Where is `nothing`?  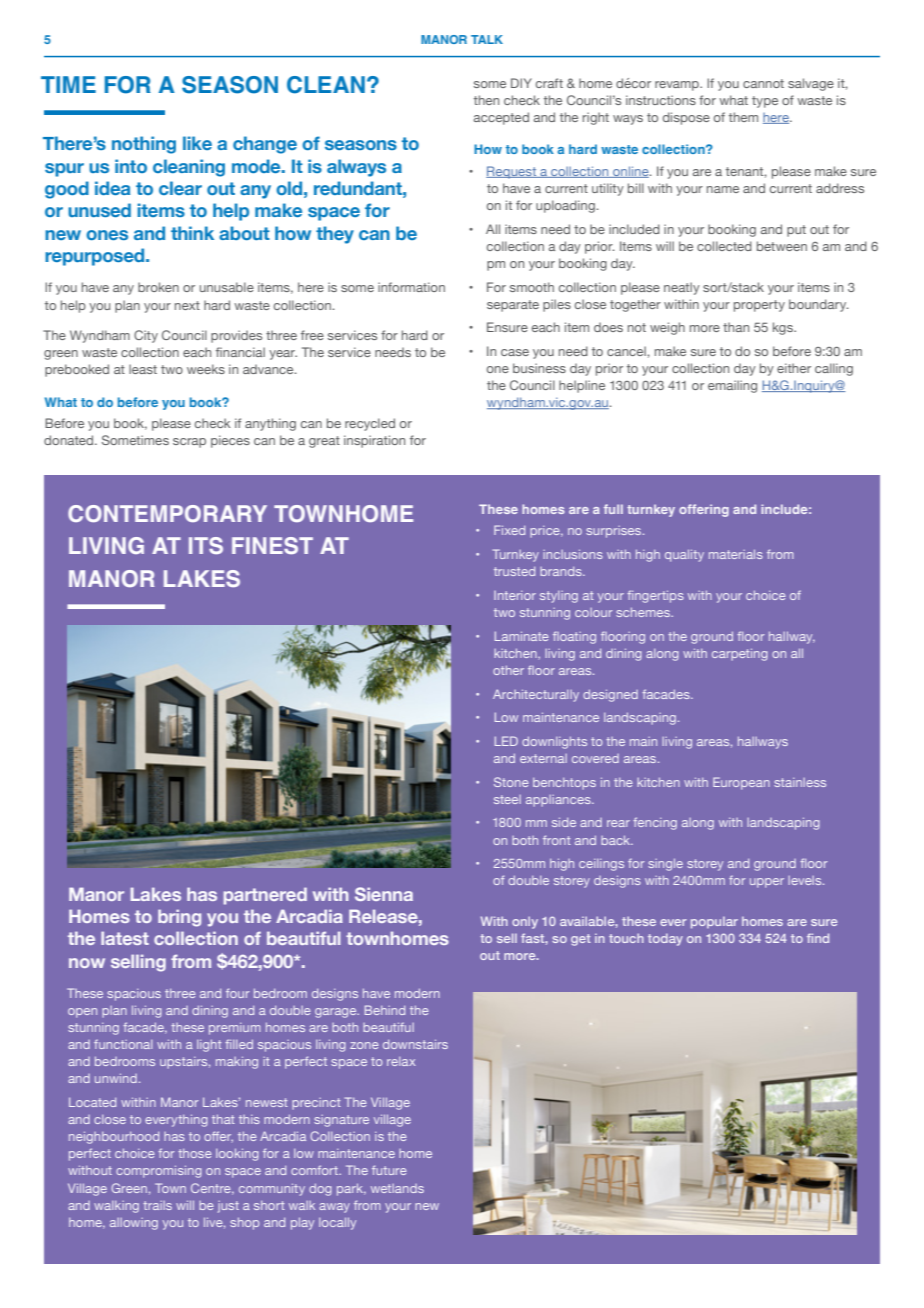
nothing is located at coordinates (144, 145).
